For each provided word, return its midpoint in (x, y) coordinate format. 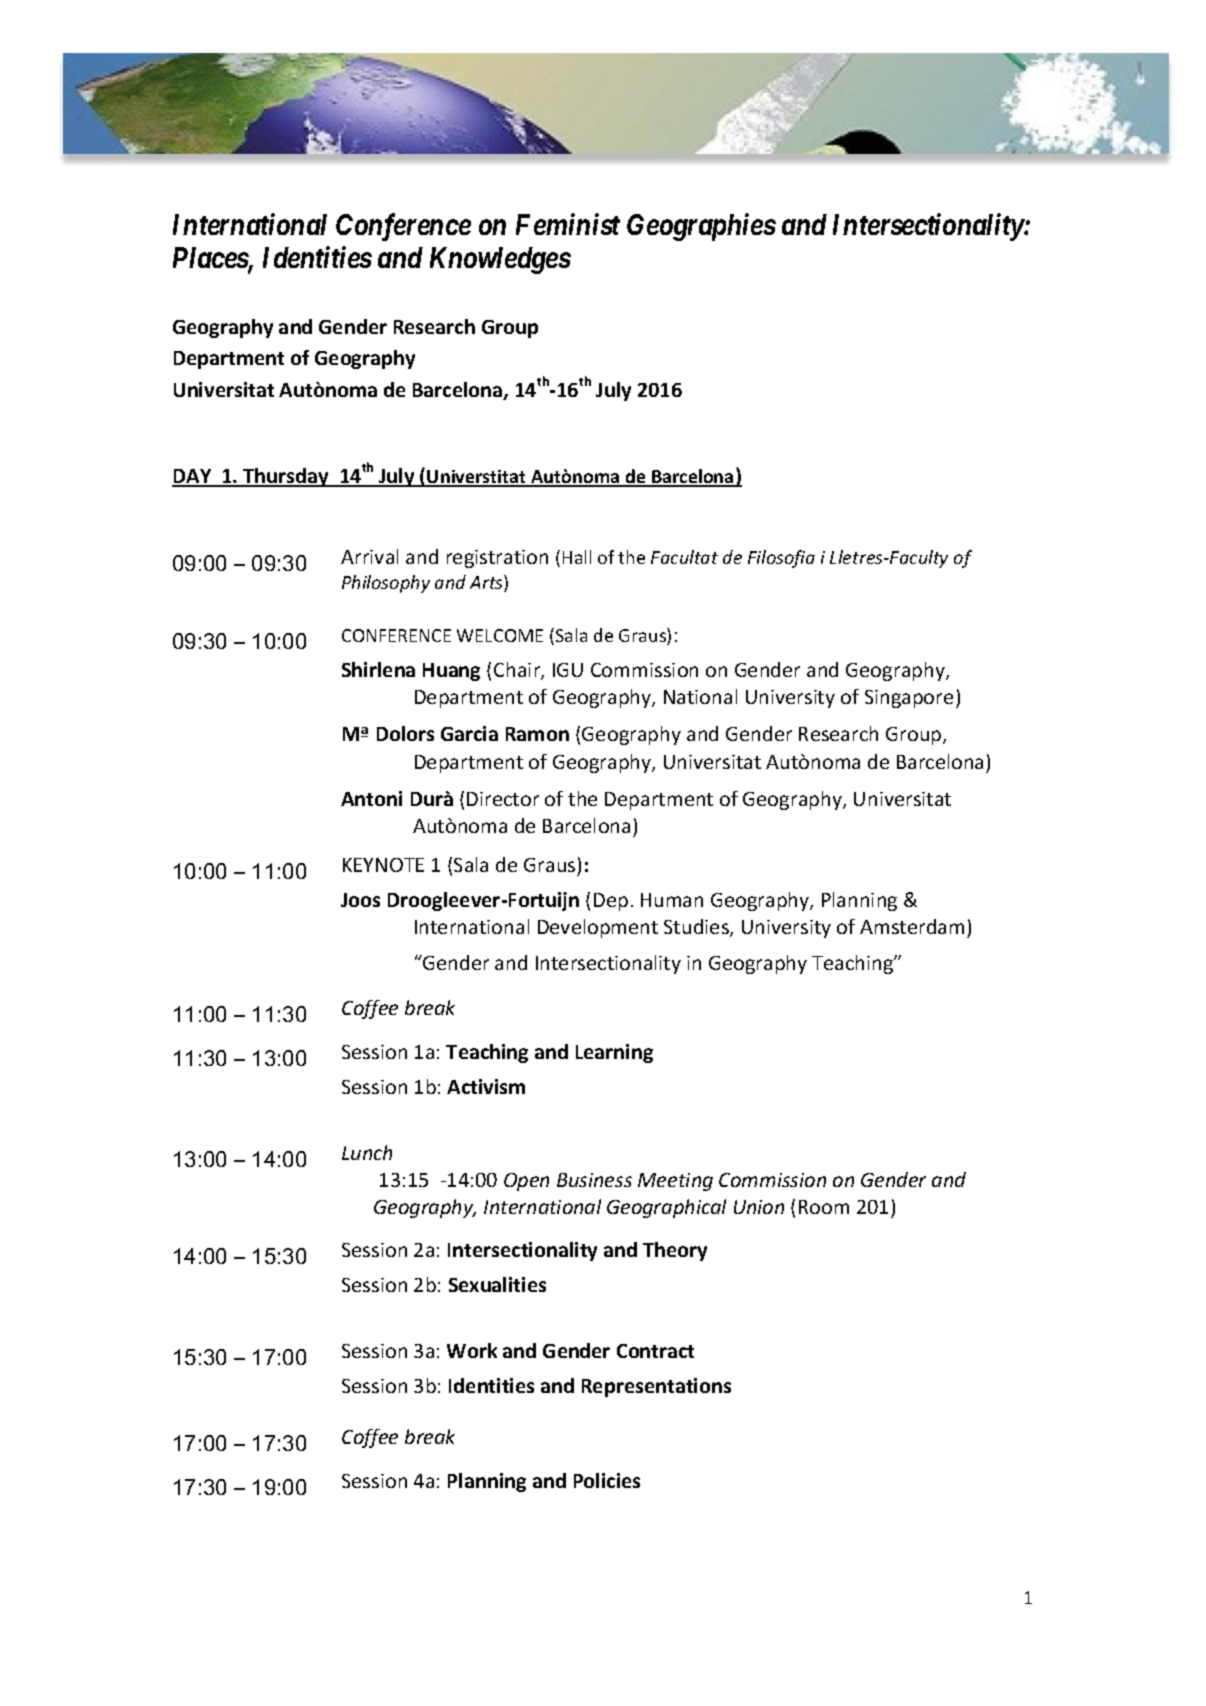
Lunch (367, 1152)
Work (472, 1350)
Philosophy (386, 584)
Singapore (909, 699)
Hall (577, 557)
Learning (614, 1053)
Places (211, 259)
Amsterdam (912, 926)
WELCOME (500, 635)
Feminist (568, 224)
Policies (607, 1480)
